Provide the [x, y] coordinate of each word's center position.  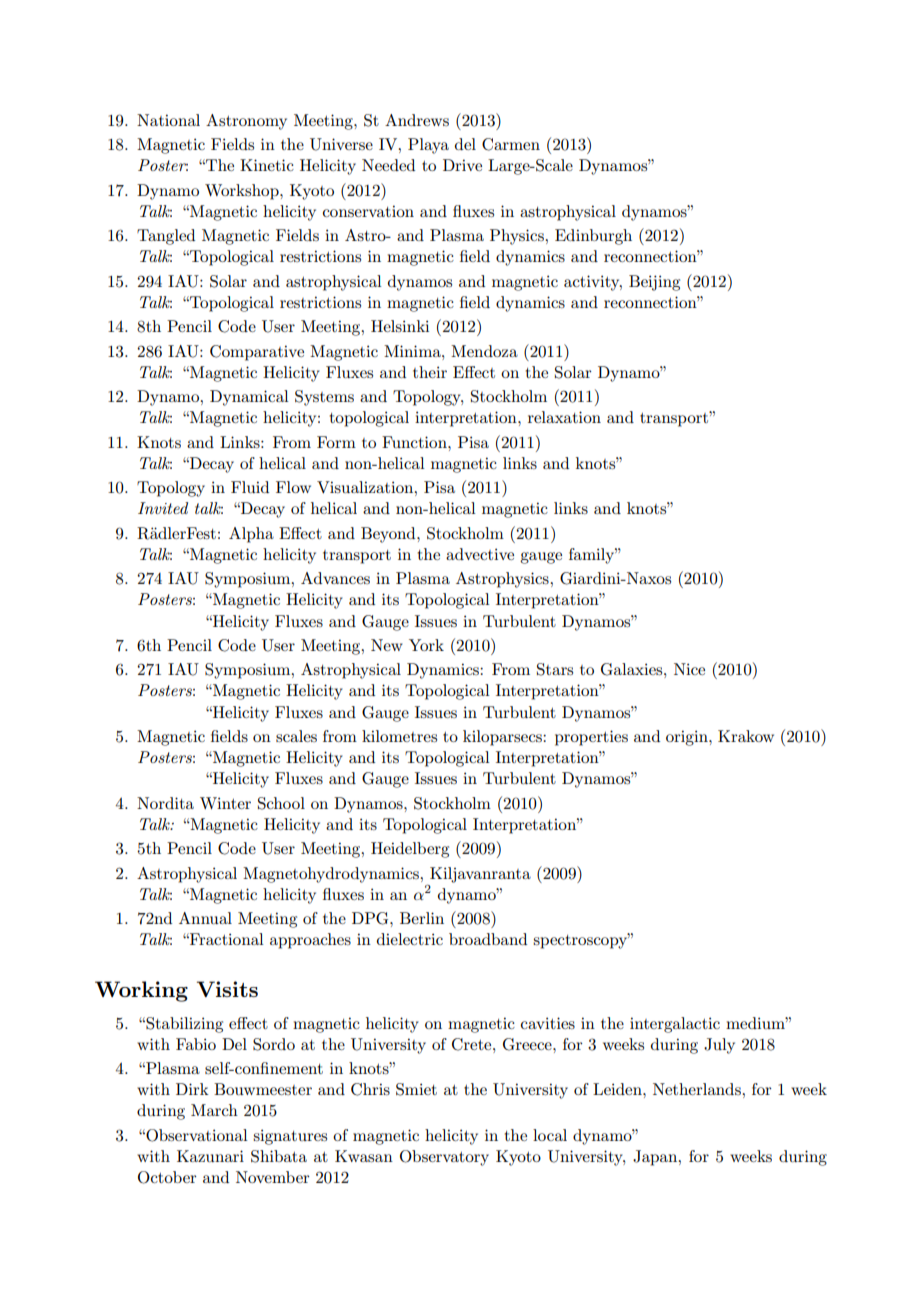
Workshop [243, 192]
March [214, 1110]
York [426, 645]
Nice [689, 669]
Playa [428, 146]
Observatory [444, 1158]
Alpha [251, 535]
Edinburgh [593, 237]
